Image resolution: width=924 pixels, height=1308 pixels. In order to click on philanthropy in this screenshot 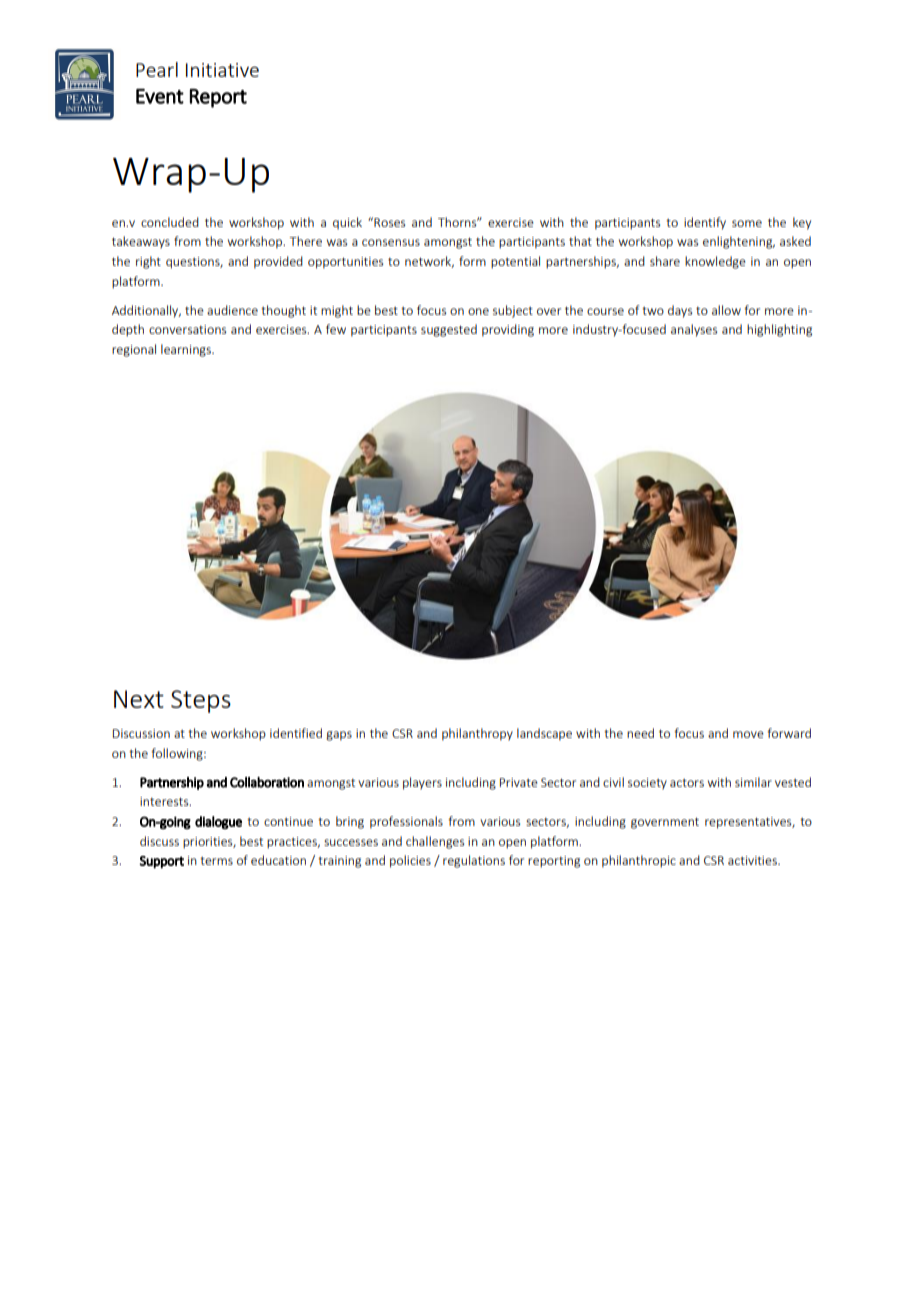, I will do `click(477, 734)`.
